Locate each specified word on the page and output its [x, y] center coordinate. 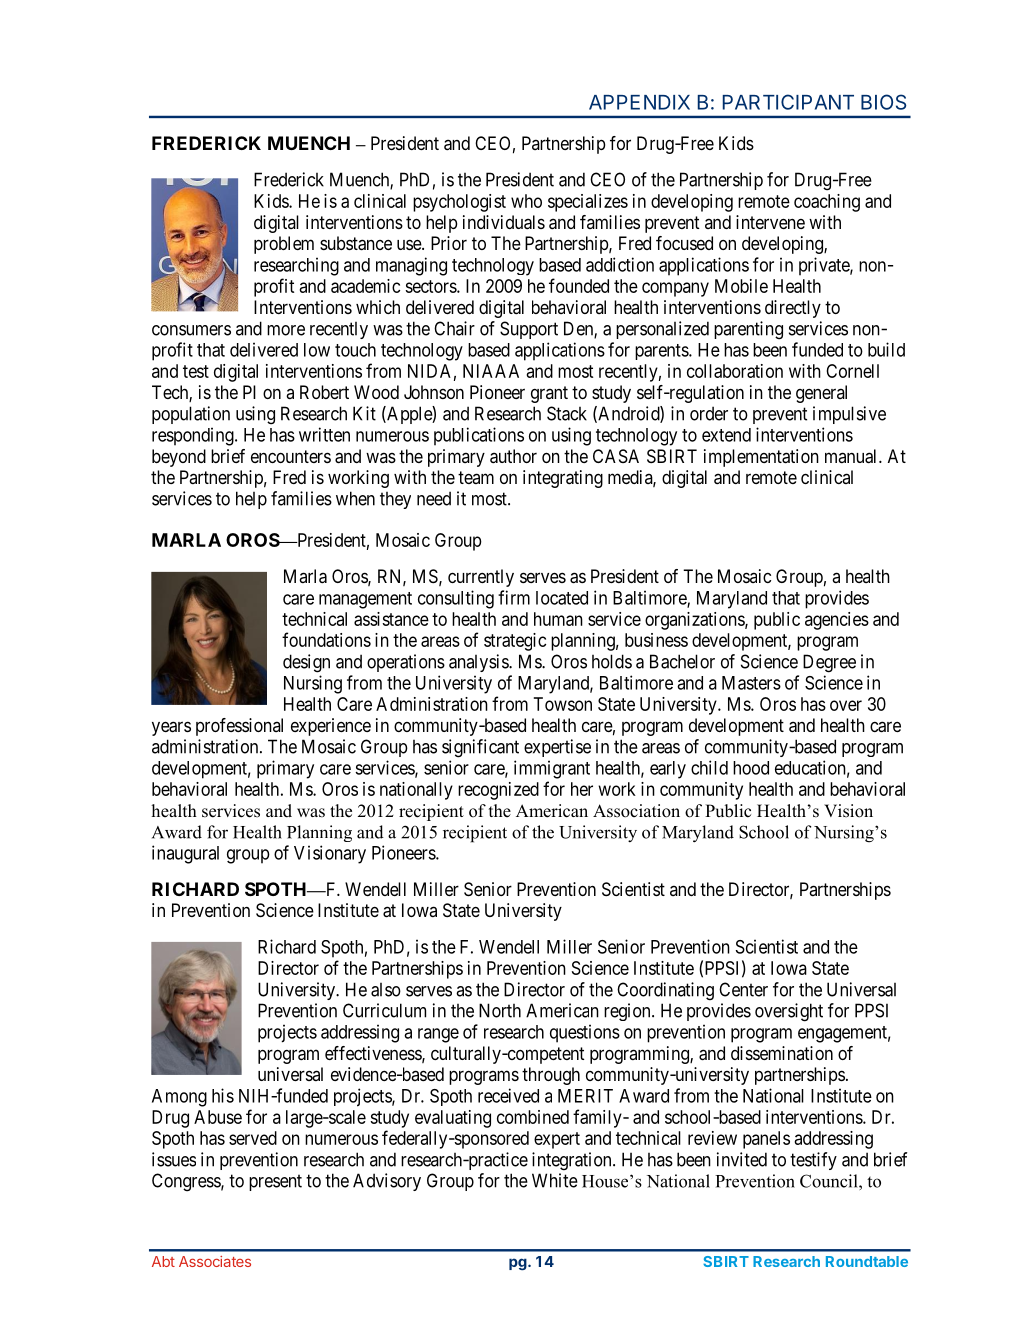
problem [284, 245]
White [555, 1180]
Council [830, 1181]
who [526, 201]
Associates [215, 1261]
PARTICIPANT [788, 102]
